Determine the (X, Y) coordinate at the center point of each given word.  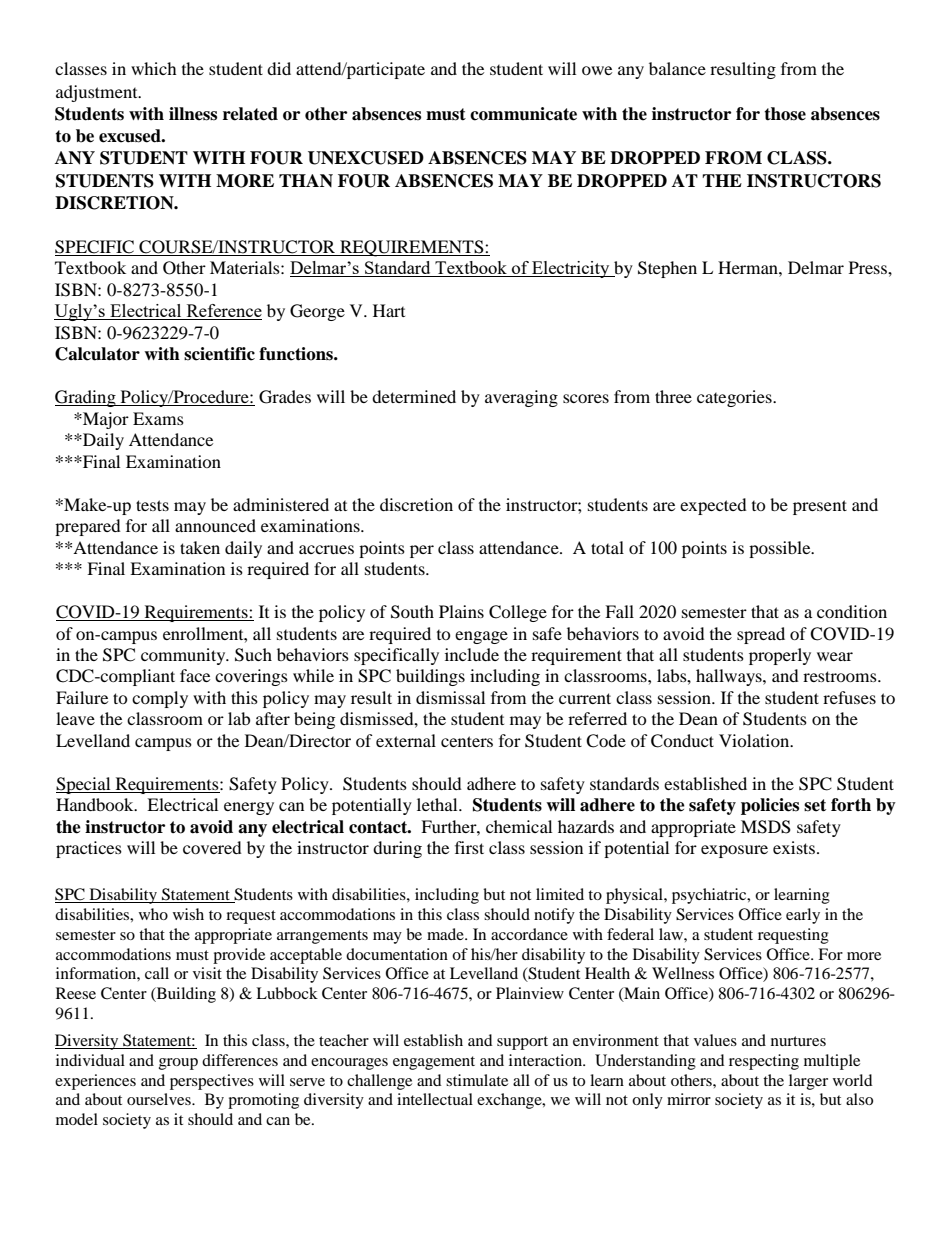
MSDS (766, 827)
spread (761, 635)
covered (212, 847)
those (785, 114)
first (469, 847)
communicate (523, 114)
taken (200, 547)
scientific (219, 354)
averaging (521, 398)
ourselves (160, 1099)
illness (193, 114)
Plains (461, 611)
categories (735, 398)
